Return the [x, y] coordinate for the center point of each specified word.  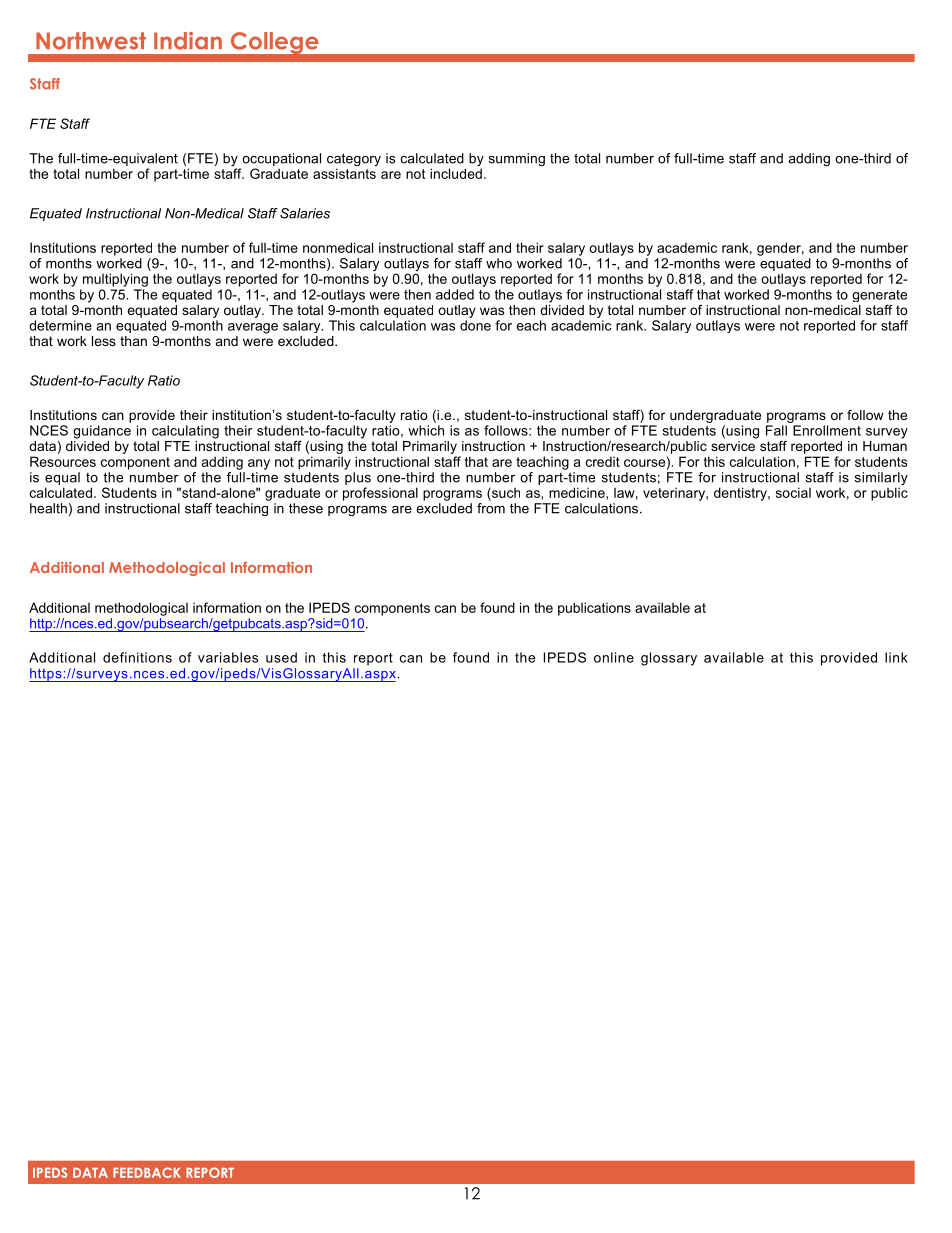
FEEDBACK [147, 1172]
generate [879, 296]
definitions [137, 657]
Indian [188, 41]
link [896, 657]
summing [517, 159]
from [491, 507]
